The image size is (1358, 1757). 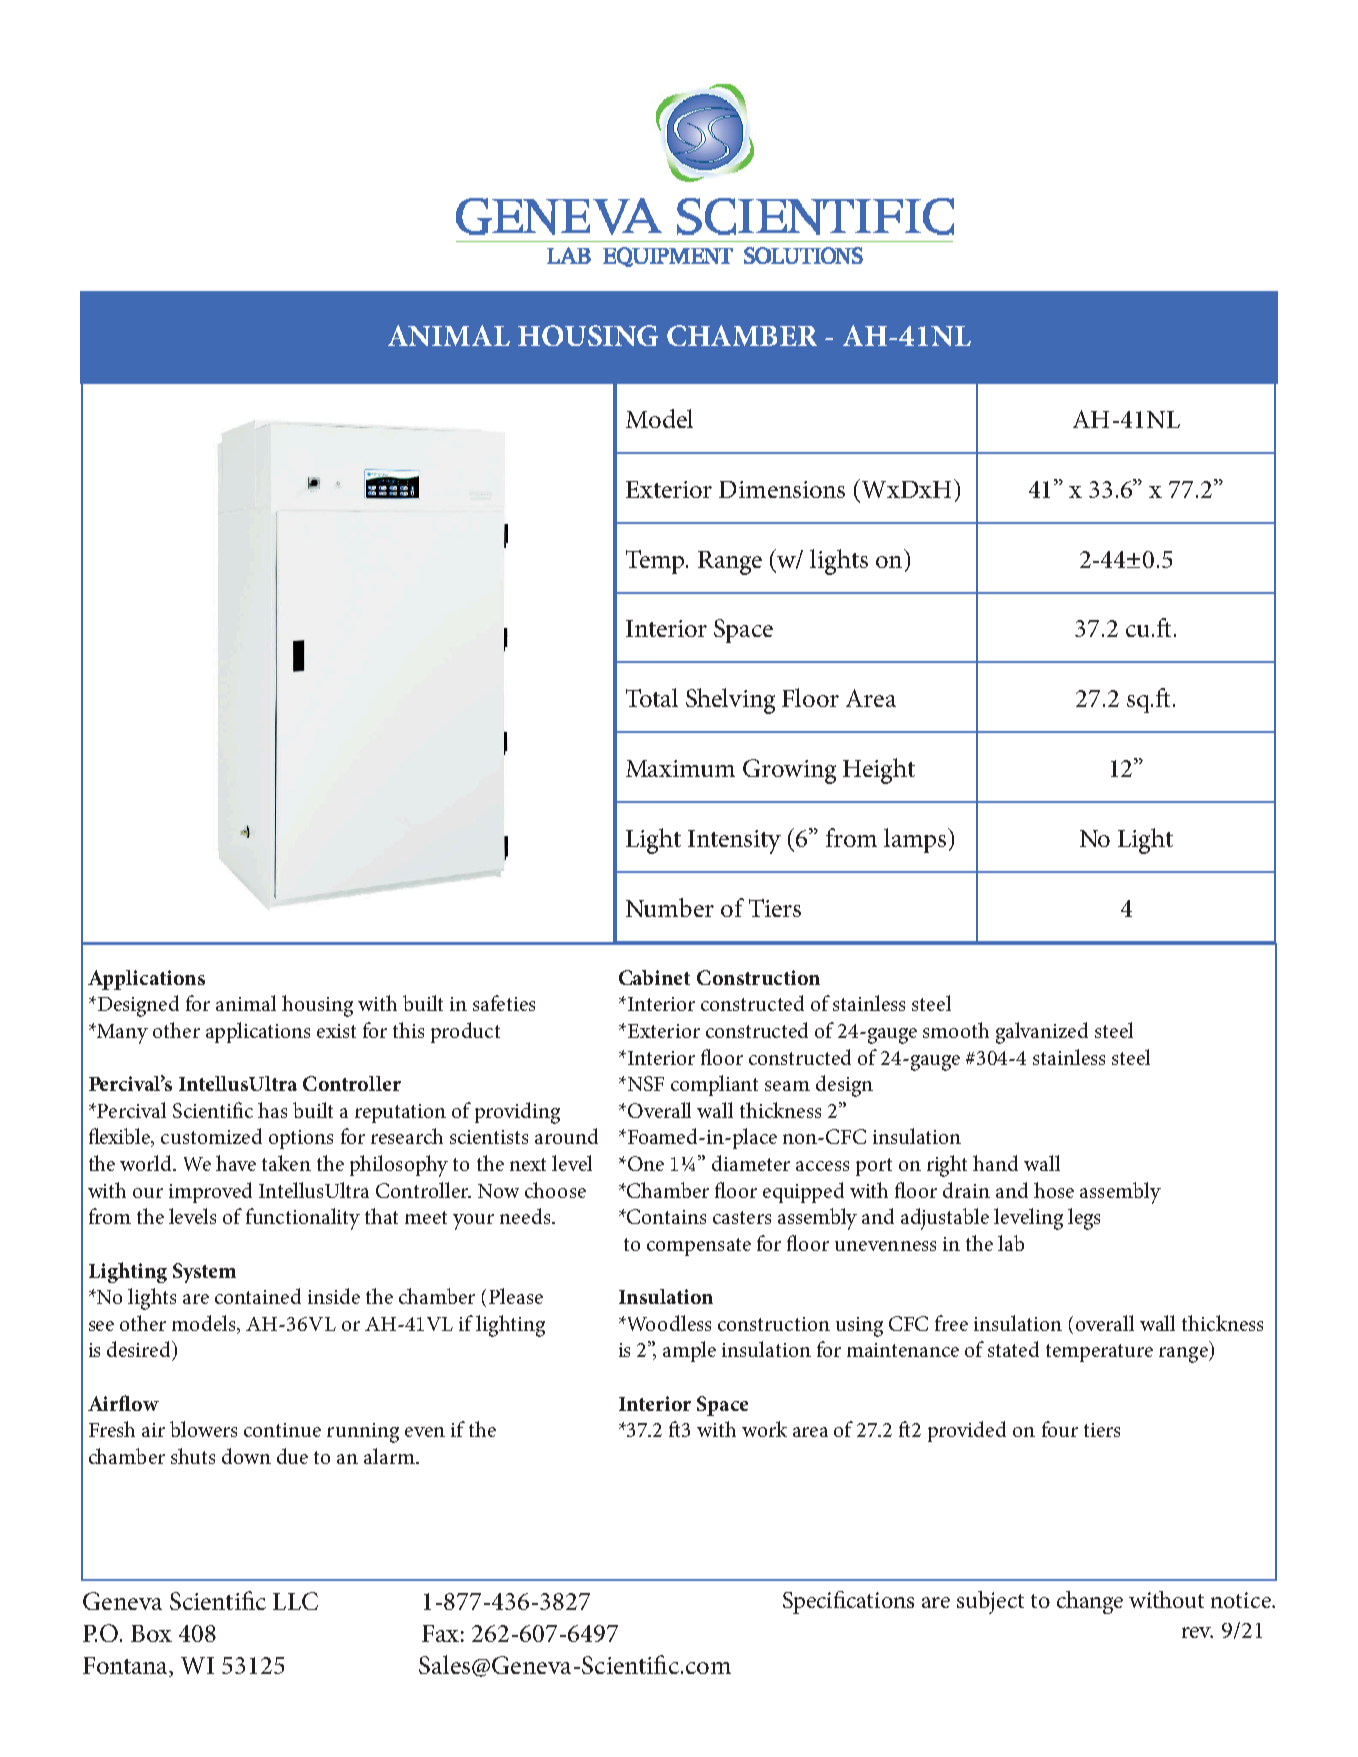 What do you see at coordinates (1042, 1033) in the document?
I see `galvanized` at bounding box center [1042, 1033].
